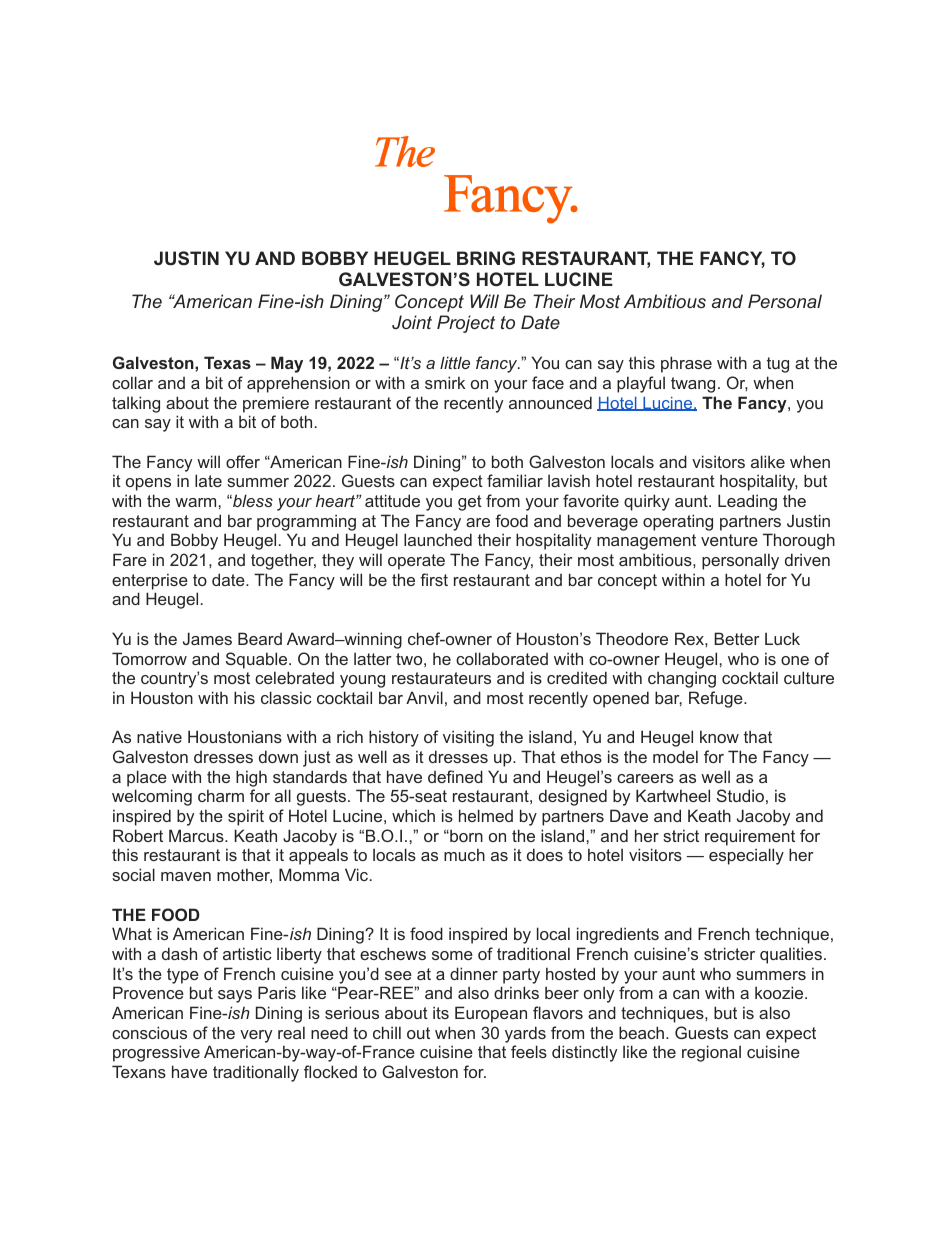 The width and height of the document is (952, 1233). Describe the element at coordinates (227, 362) in the document. I see `Texas` at that location.
